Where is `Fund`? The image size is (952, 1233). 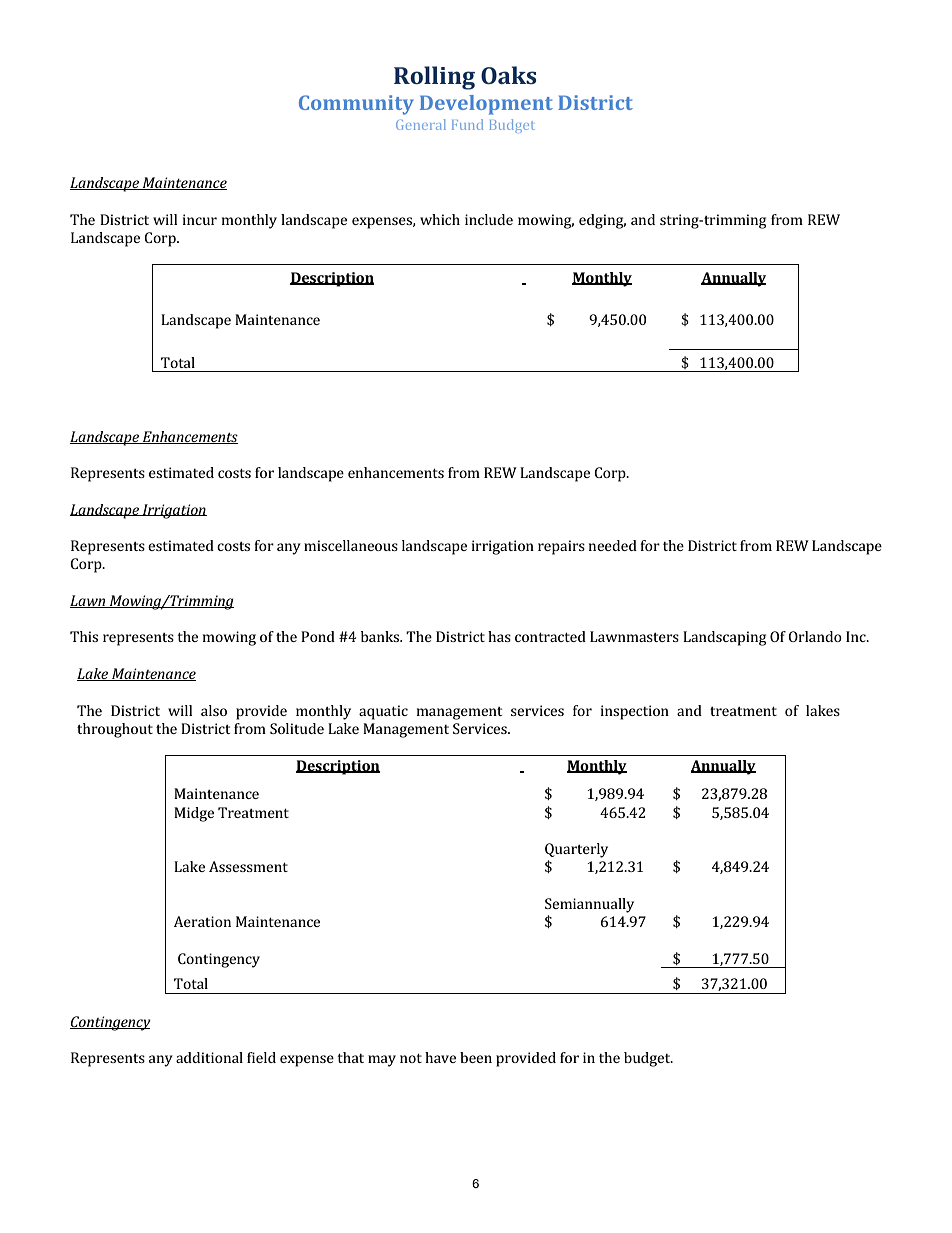 Fund is located at coordinates (467, 124).
